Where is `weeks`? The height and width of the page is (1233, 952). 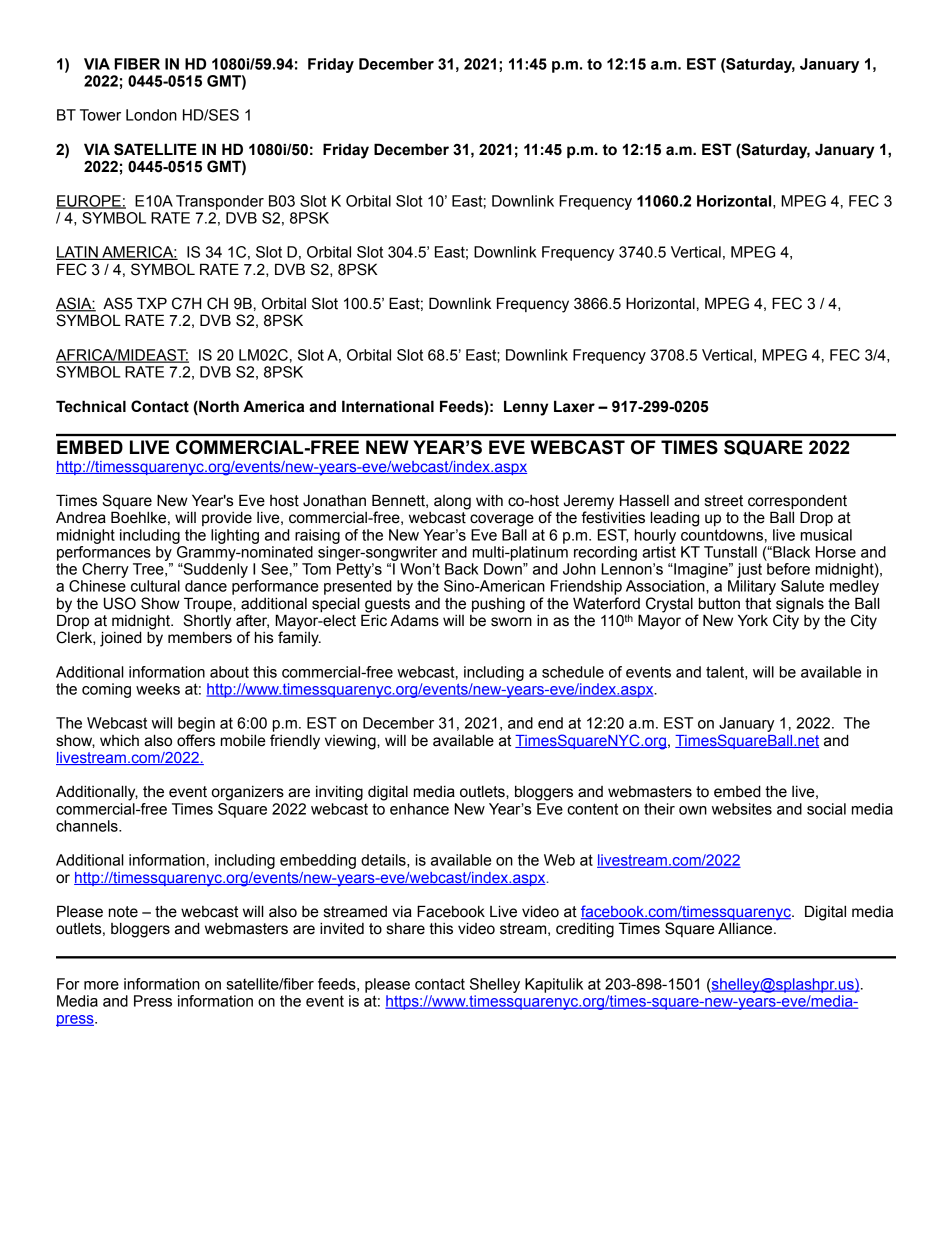 weeks is located at coordinates (158, 689).
